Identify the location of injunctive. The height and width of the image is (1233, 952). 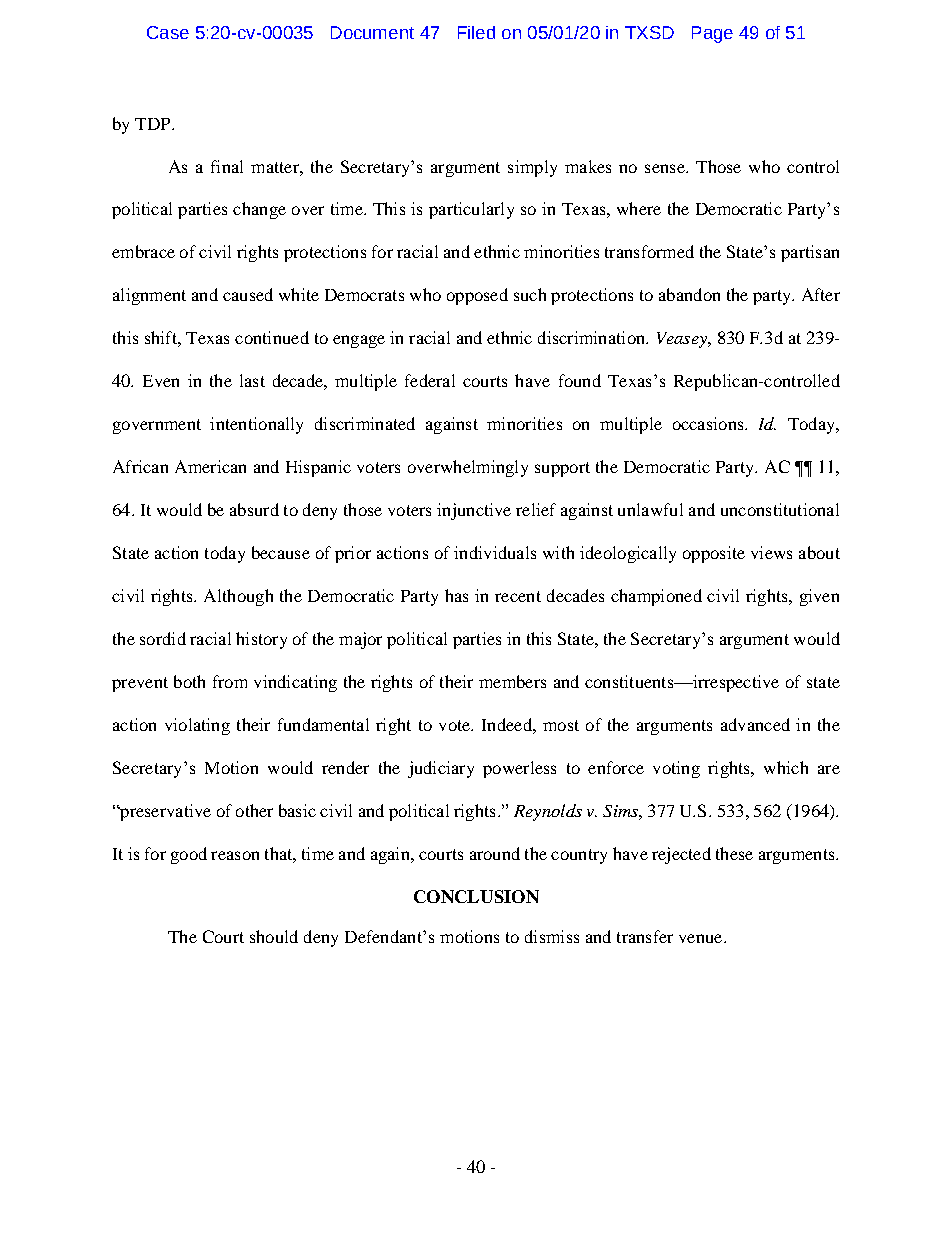
(474, 511).
